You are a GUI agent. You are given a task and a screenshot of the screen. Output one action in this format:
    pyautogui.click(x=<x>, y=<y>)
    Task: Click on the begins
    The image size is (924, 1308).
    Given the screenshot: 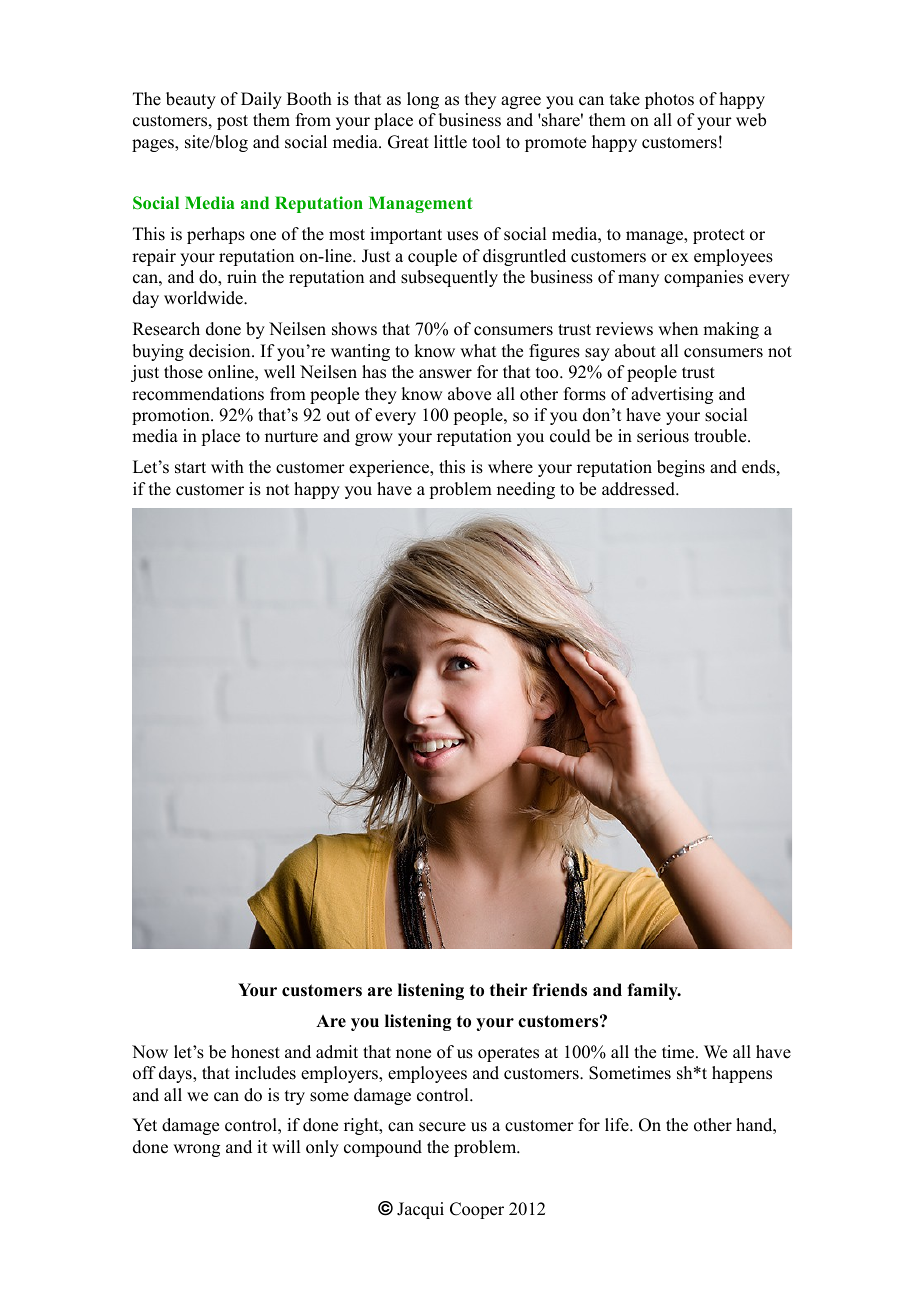 What is the action you would take?
    pyautogui.click(x=681, y=468)
